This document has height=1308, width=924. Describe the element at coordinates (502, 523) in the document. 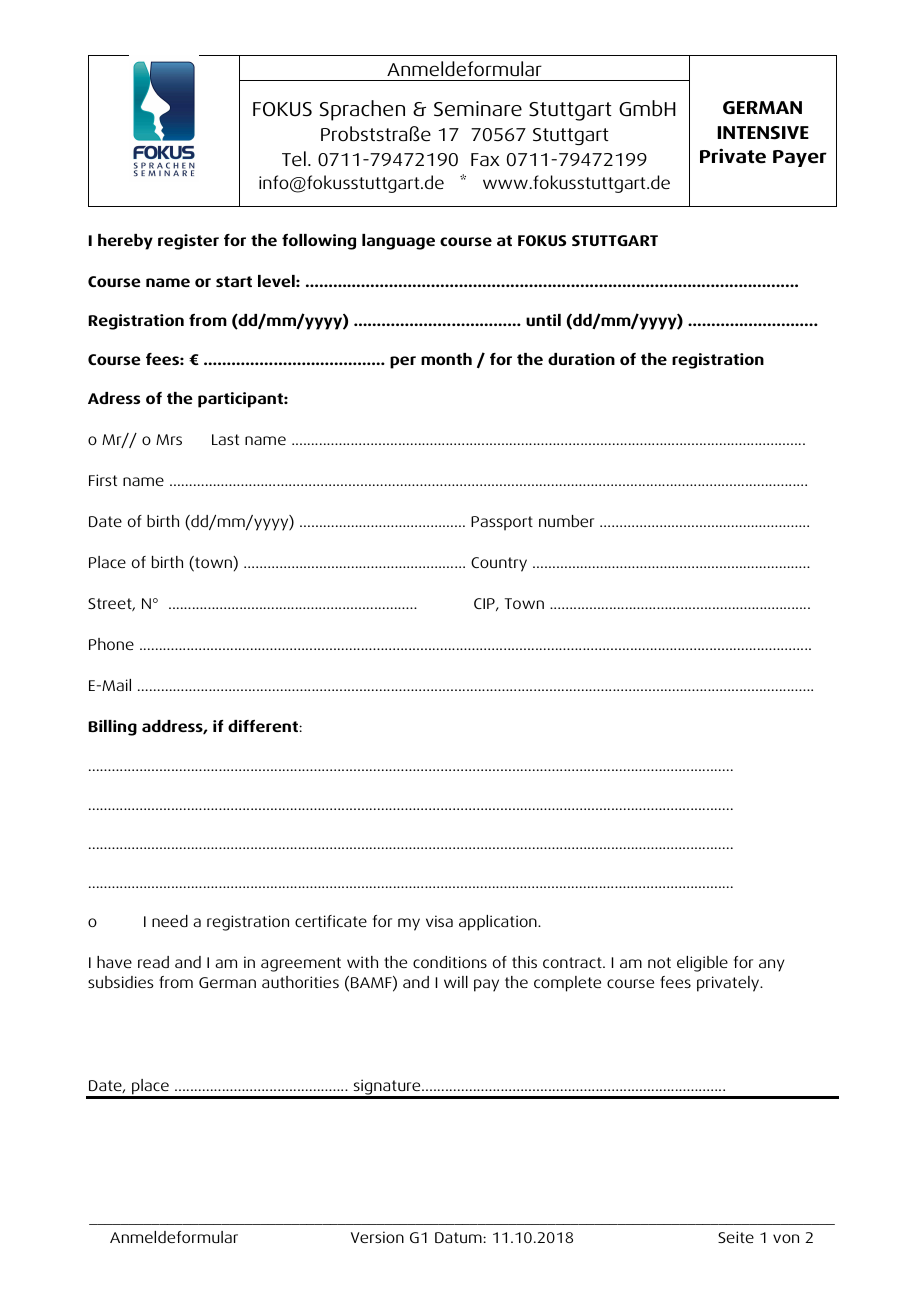

I see `Passport` at that location.
